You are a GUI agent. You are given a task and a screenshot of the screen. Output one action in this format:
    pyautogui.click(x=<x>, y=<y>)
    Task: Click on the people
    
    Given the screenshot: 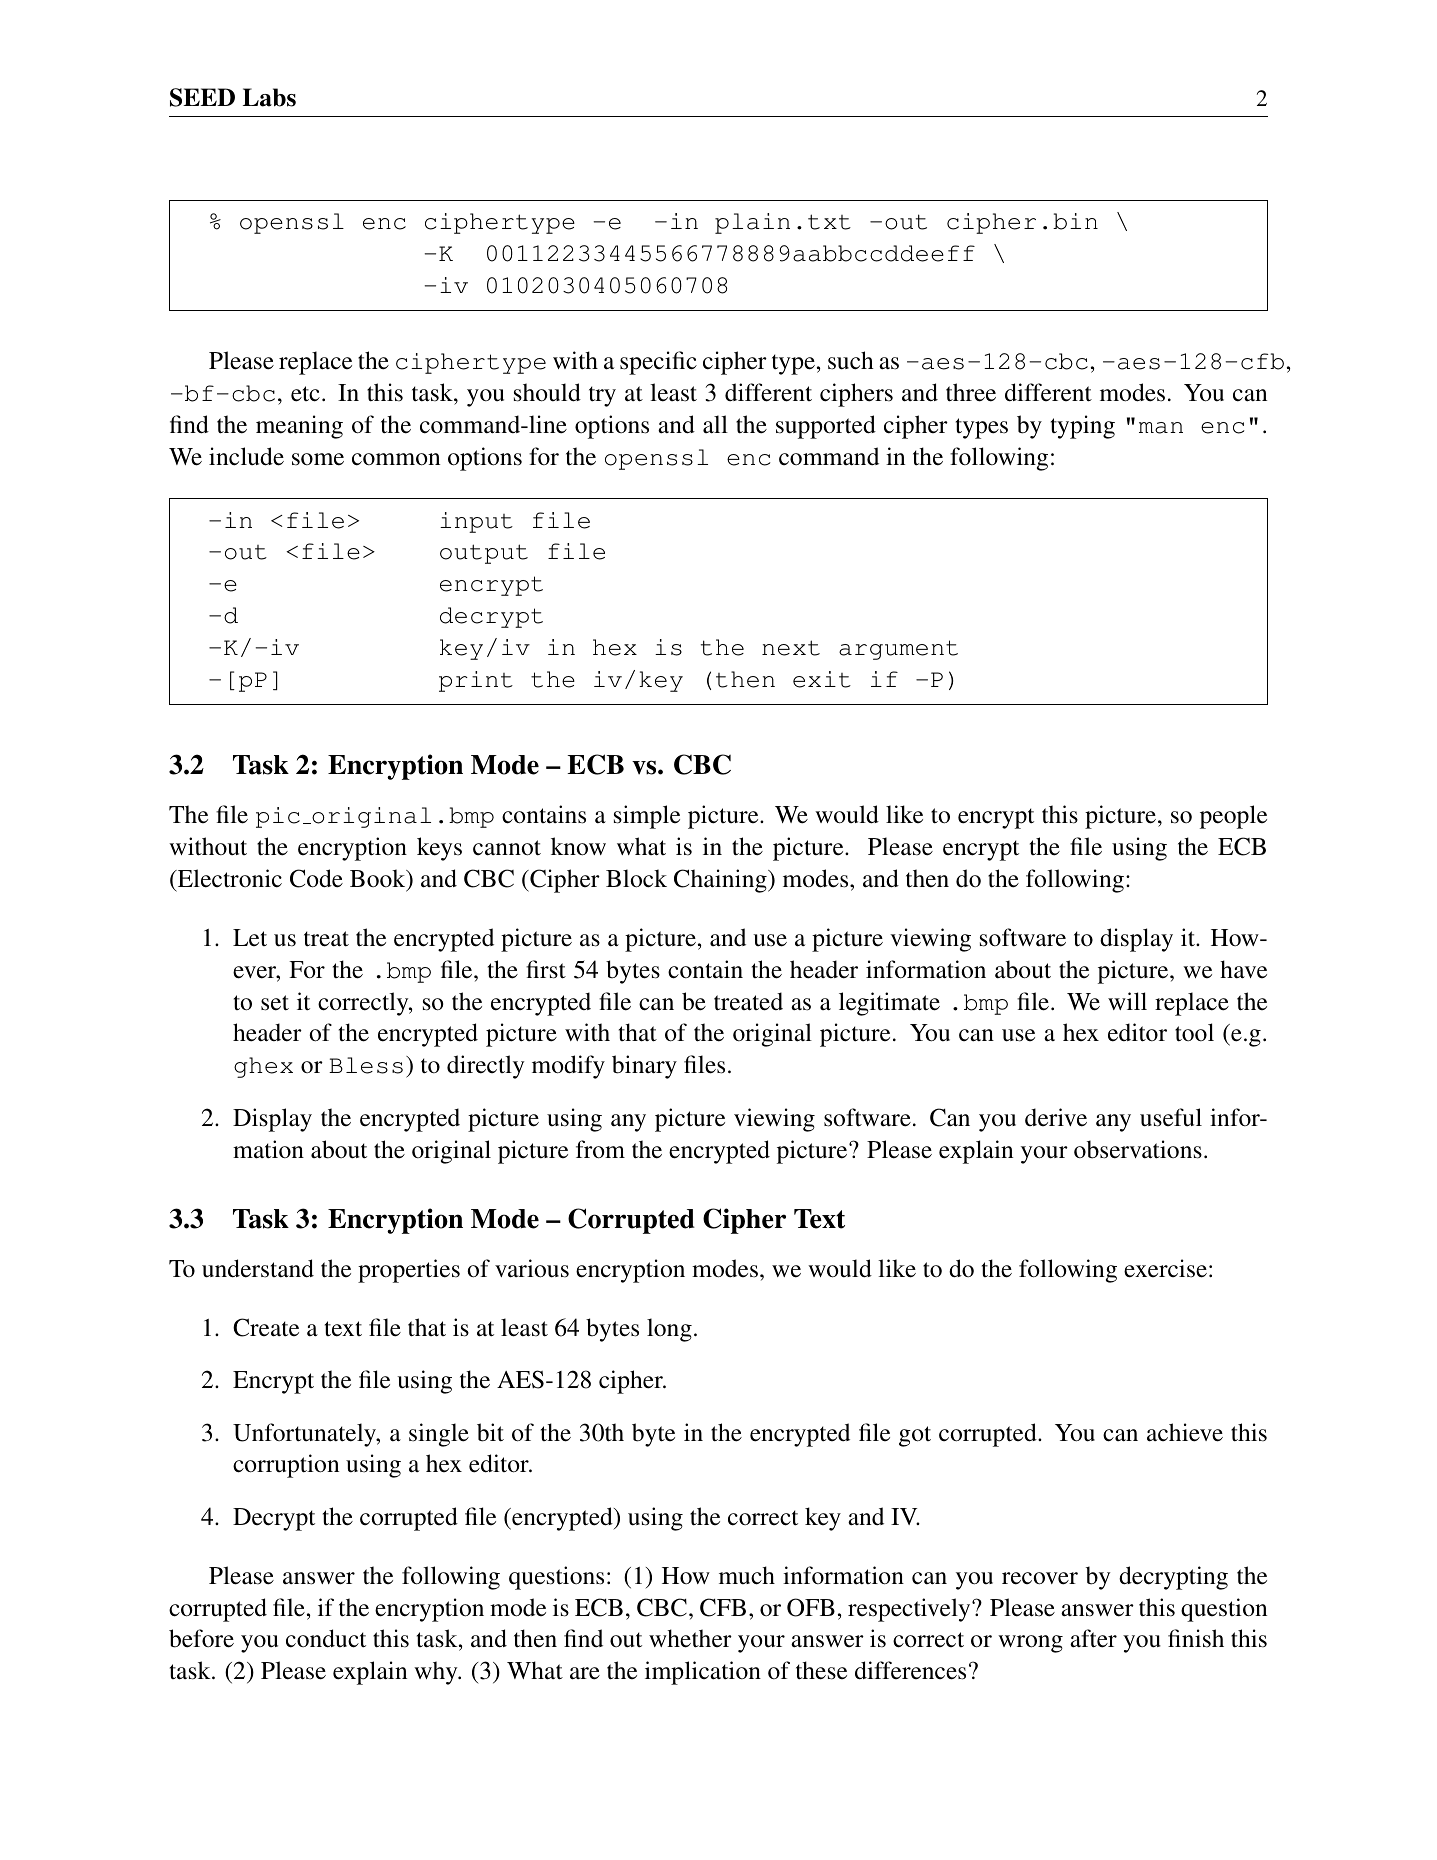 What is the action you would take?
    pyautogui.click(x=1233, y=817)
